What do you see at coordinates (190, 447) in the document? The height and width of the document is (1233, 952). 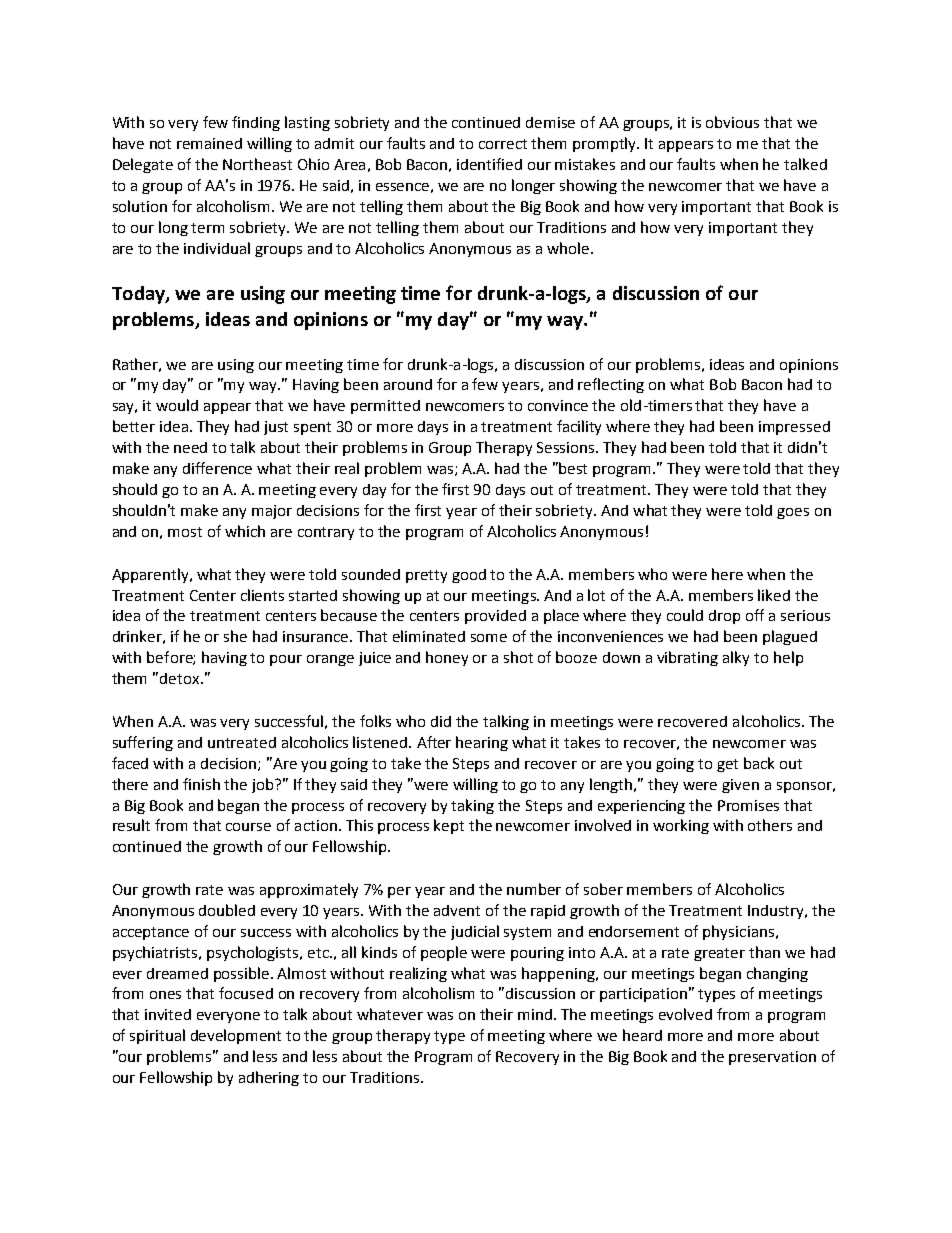 I see `need` at bounding box center [190, 447].
